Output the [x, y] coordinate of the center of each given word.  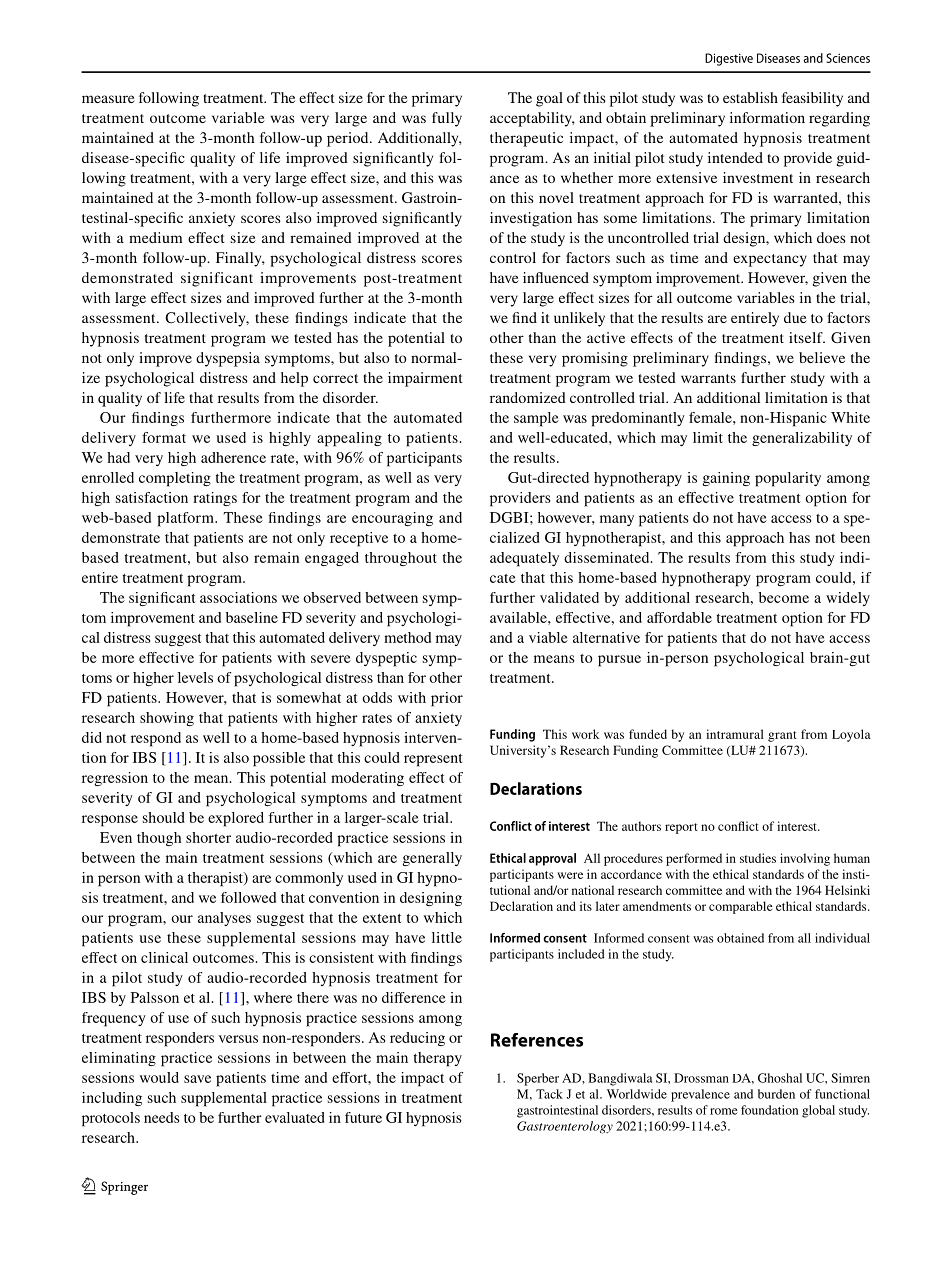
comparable [740, 907]
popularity [788, 479]
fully [447, 119]
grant [782, 736]
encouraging [392, 519]
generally [432, 859]
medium [155, 237]
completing [175, 479]
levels [195, 677]
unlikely [579, 319]
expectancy [770, 260]
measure [108, 99]
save [197, 1079]
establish [750, 97]
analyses [224, 919]
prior [447, 699]
